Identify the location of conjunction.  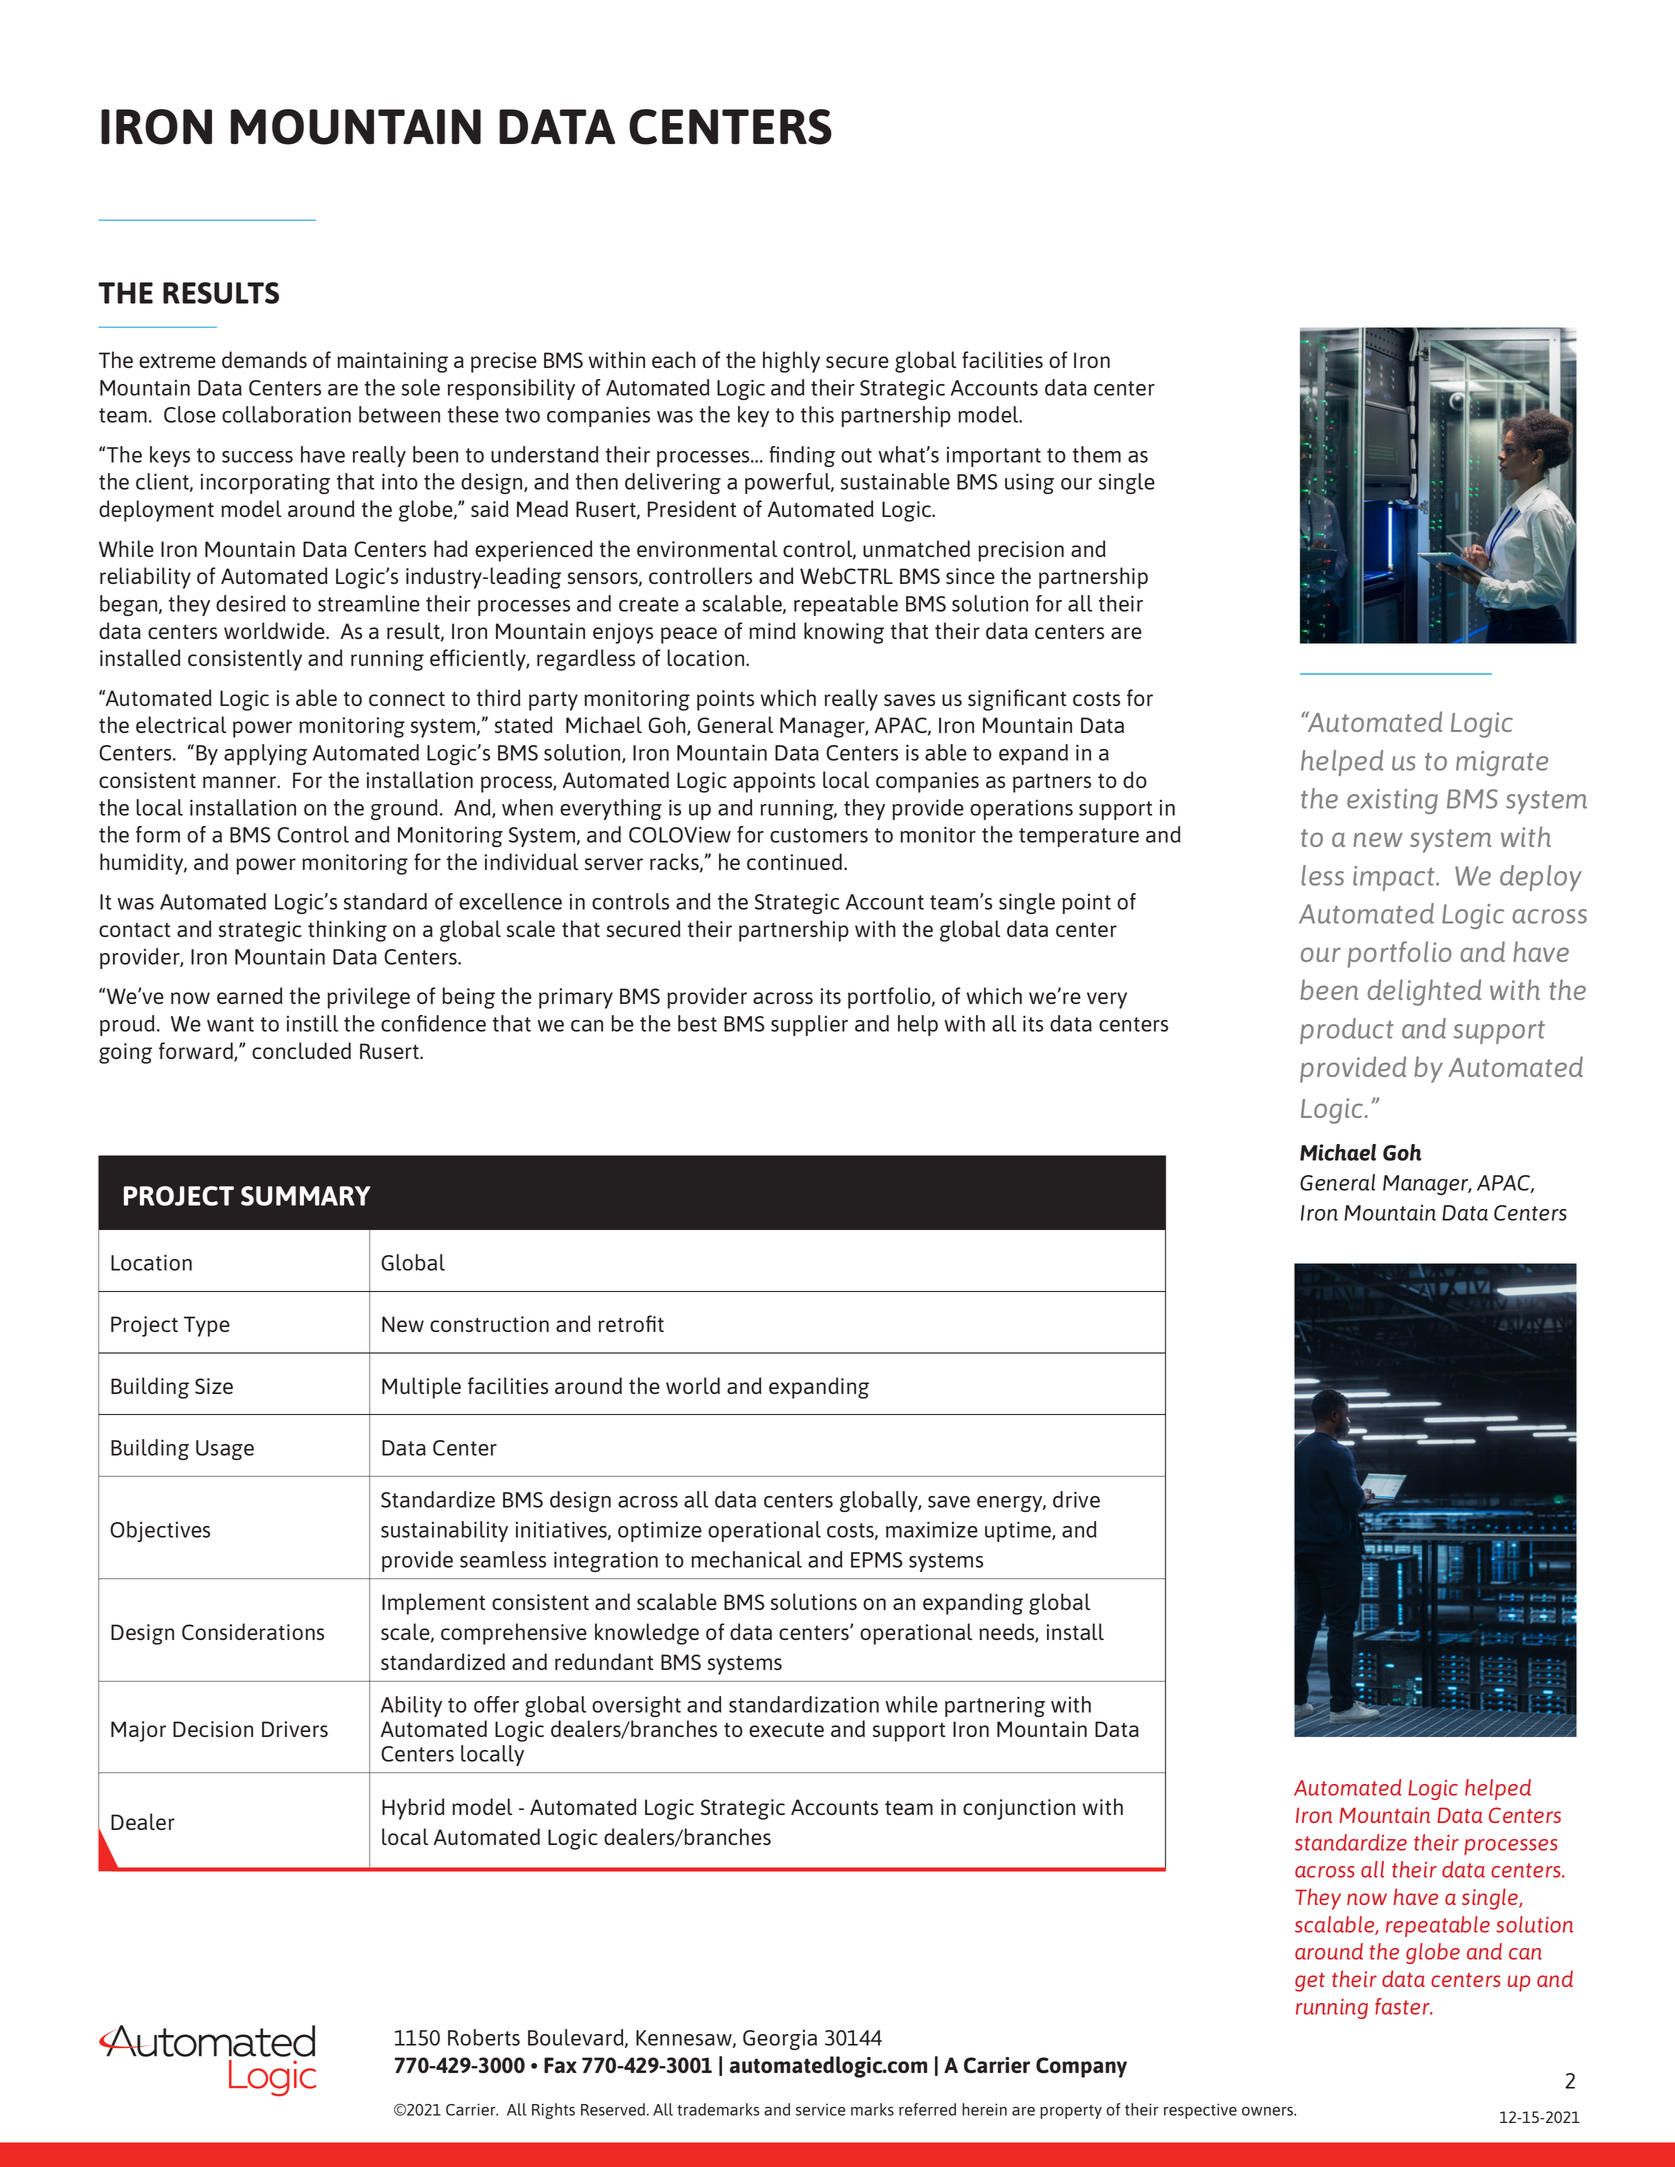
(1019, 1809).
